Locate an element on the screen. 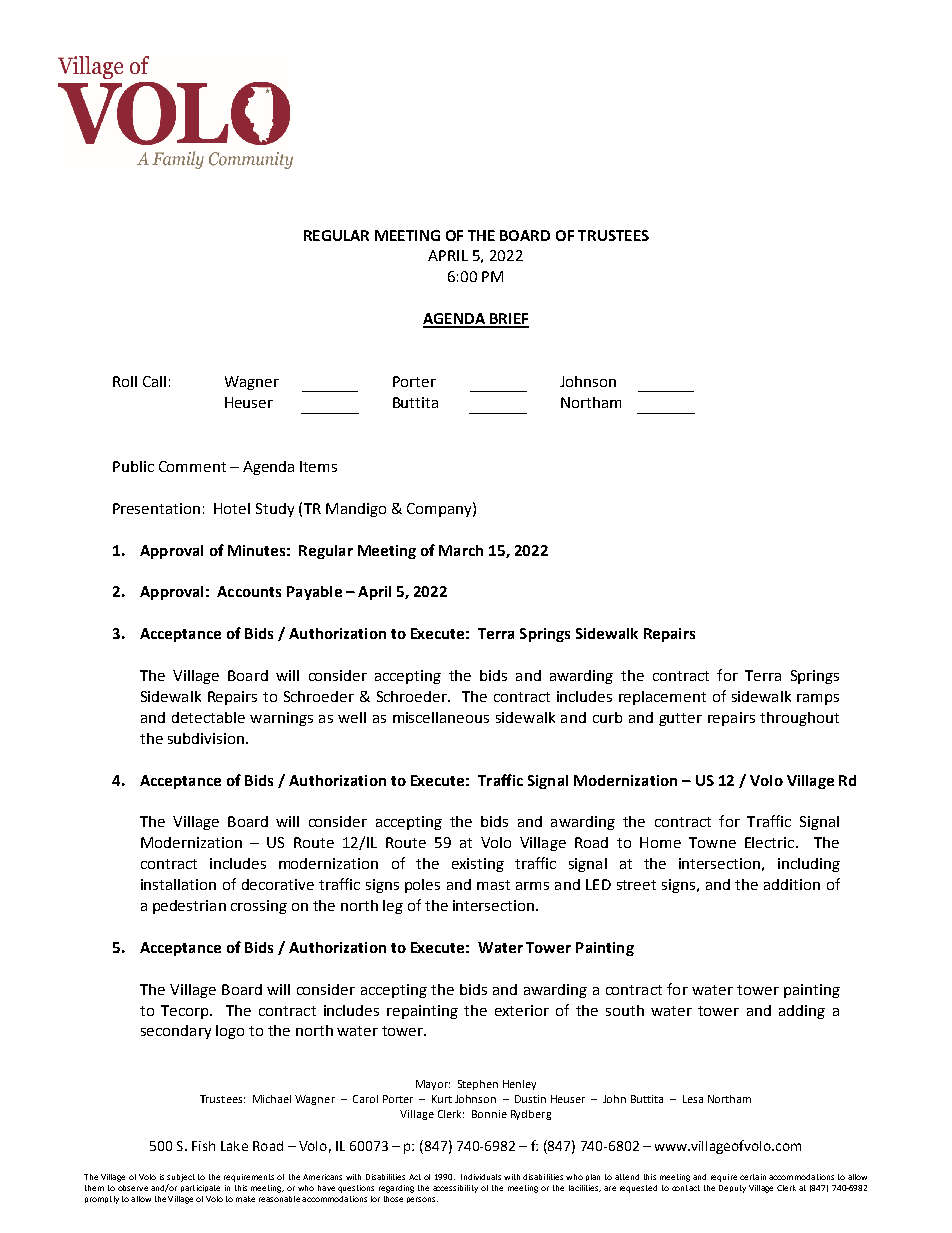 This screenshot has width=952, height=1233. Call is located at coordinates (154, 381).
